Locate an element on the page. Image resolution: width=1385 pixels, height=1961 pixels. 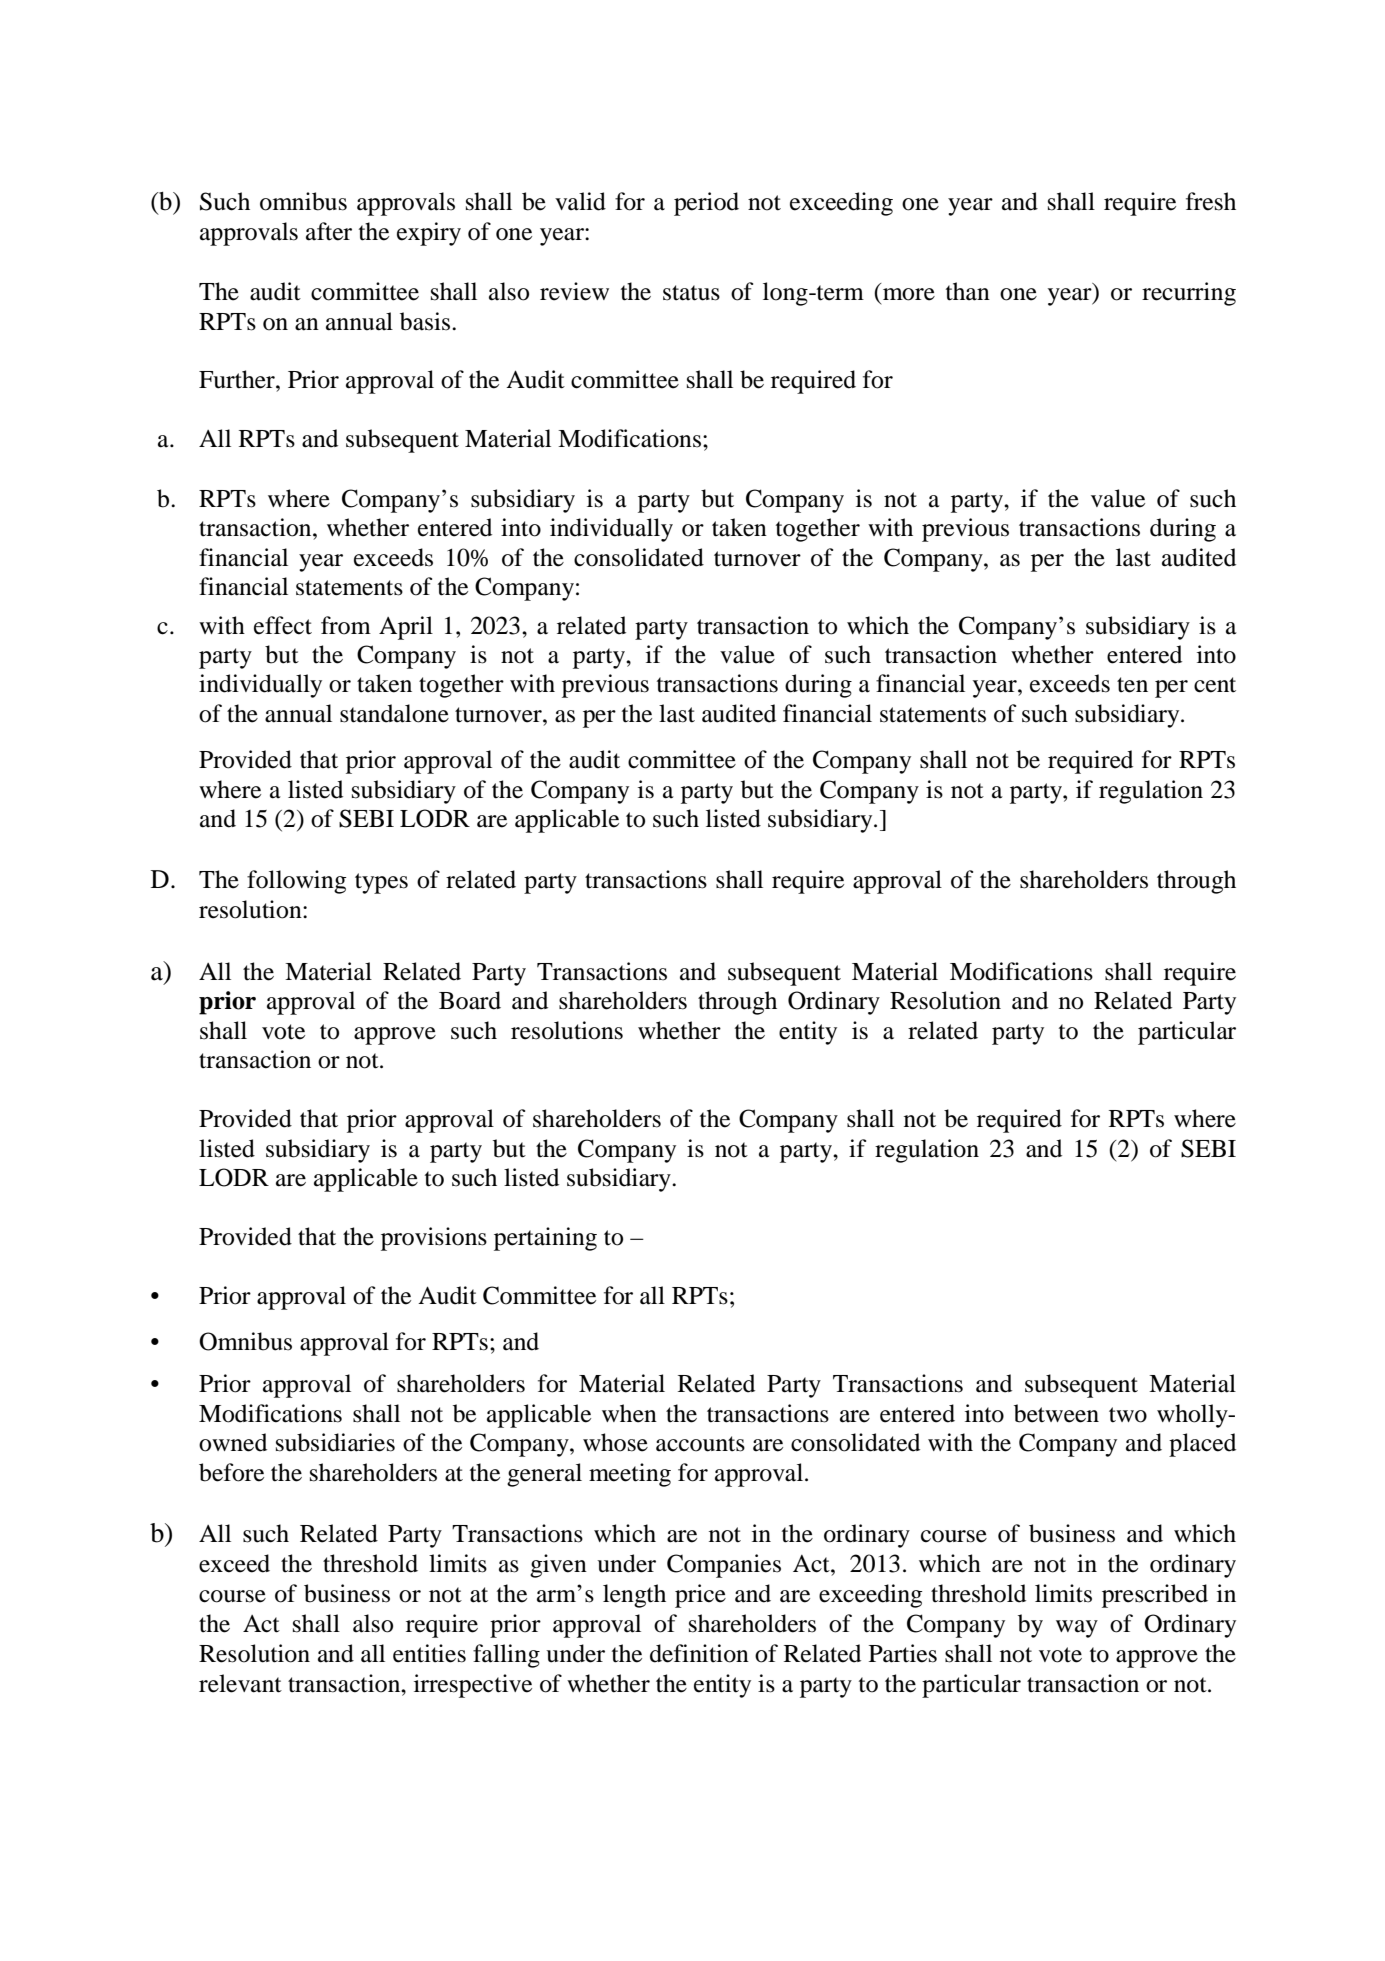
way is located at coordinates (1077, 1629).
